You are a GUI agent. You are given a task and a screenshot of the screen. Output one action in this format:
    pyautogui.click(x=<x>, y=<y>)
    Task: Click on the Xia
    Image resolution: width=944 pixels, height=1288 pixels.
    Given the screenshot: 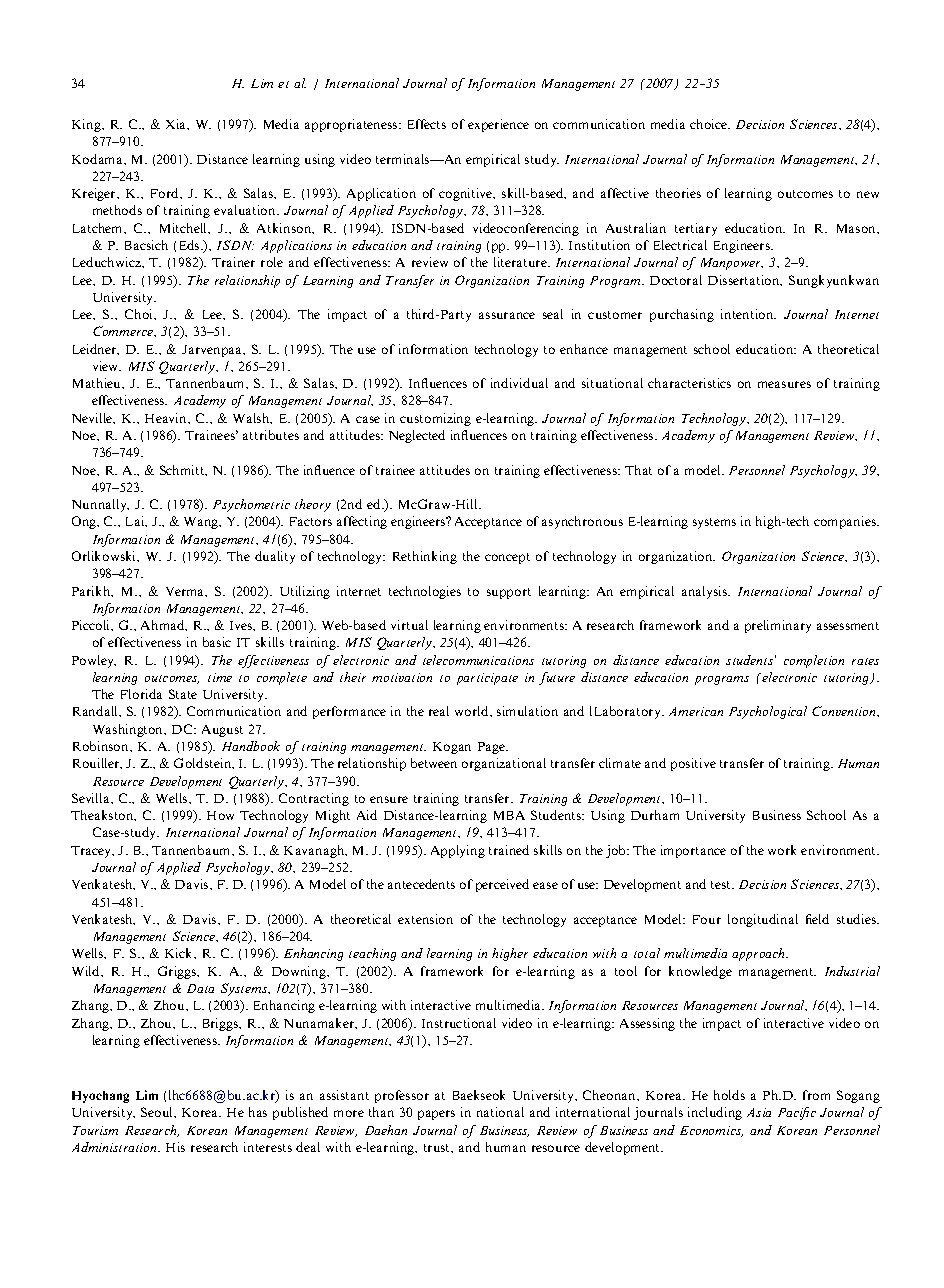 What is the action you would take?
    pyautogui.click(x=177, y=124)
